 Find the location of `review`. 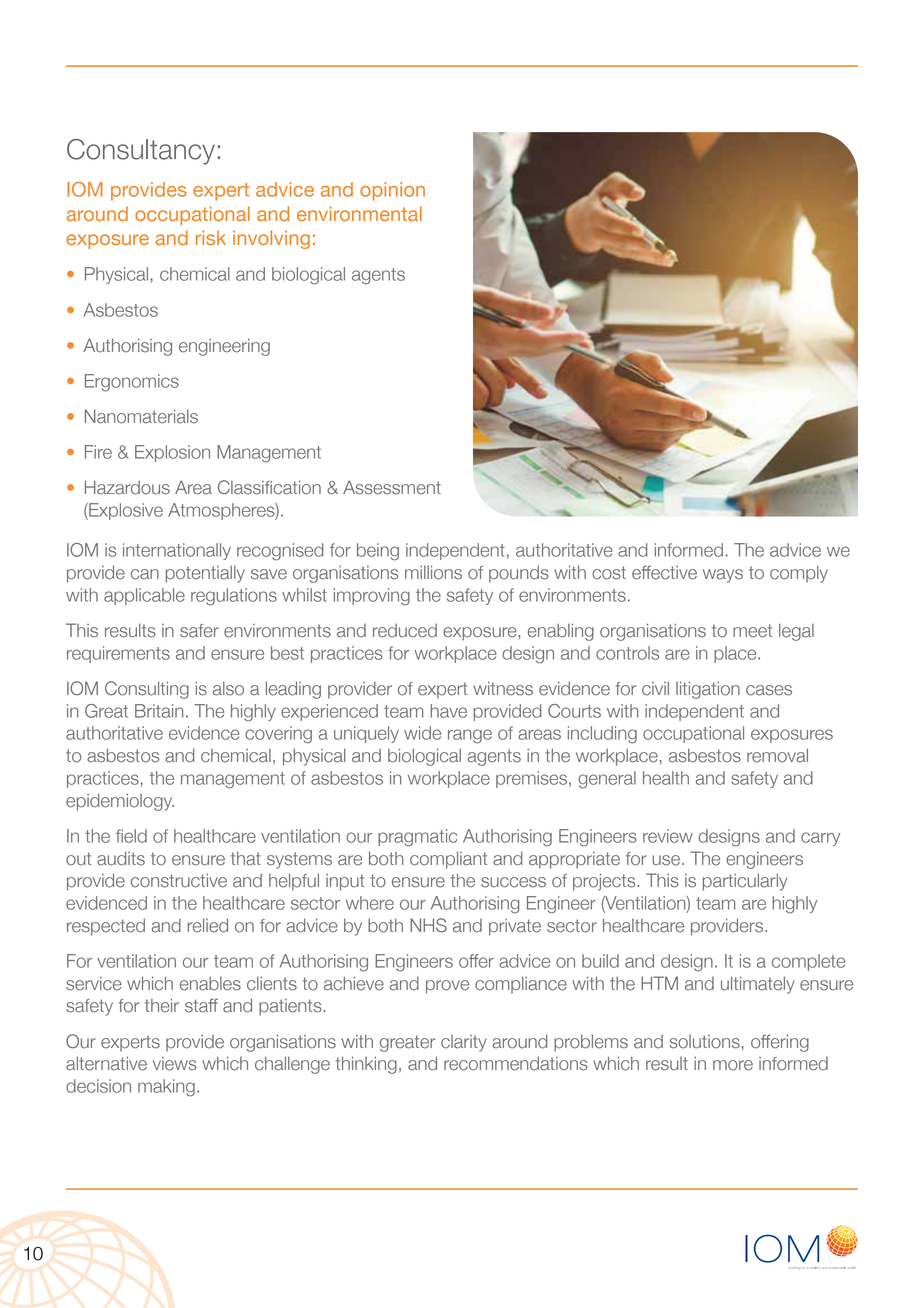

review is located at coordinates (668, 836).
